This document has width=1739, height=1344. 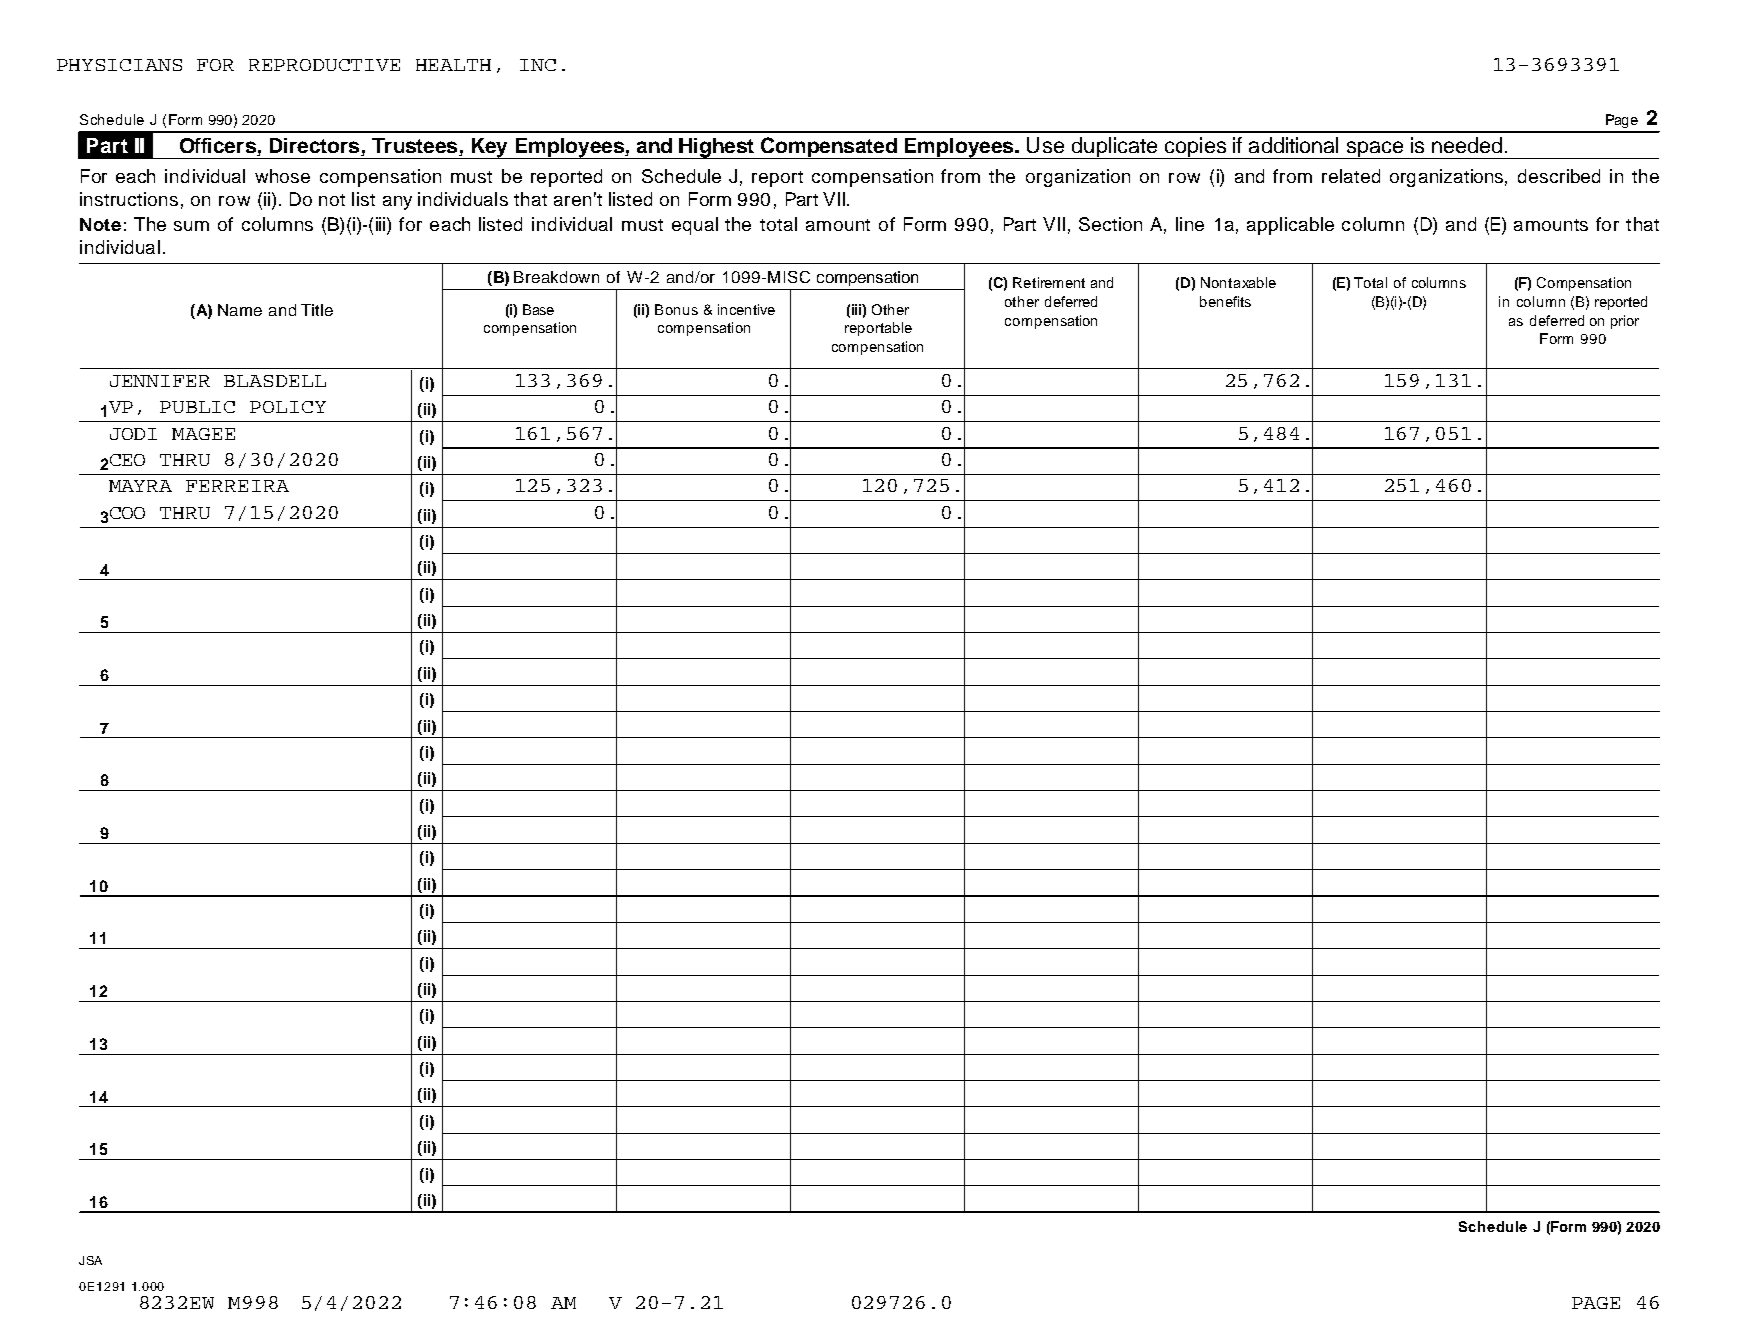 What do you see at coordinates (127, 513) in the document?
I see `COO` at bounding box center [127, 513].
